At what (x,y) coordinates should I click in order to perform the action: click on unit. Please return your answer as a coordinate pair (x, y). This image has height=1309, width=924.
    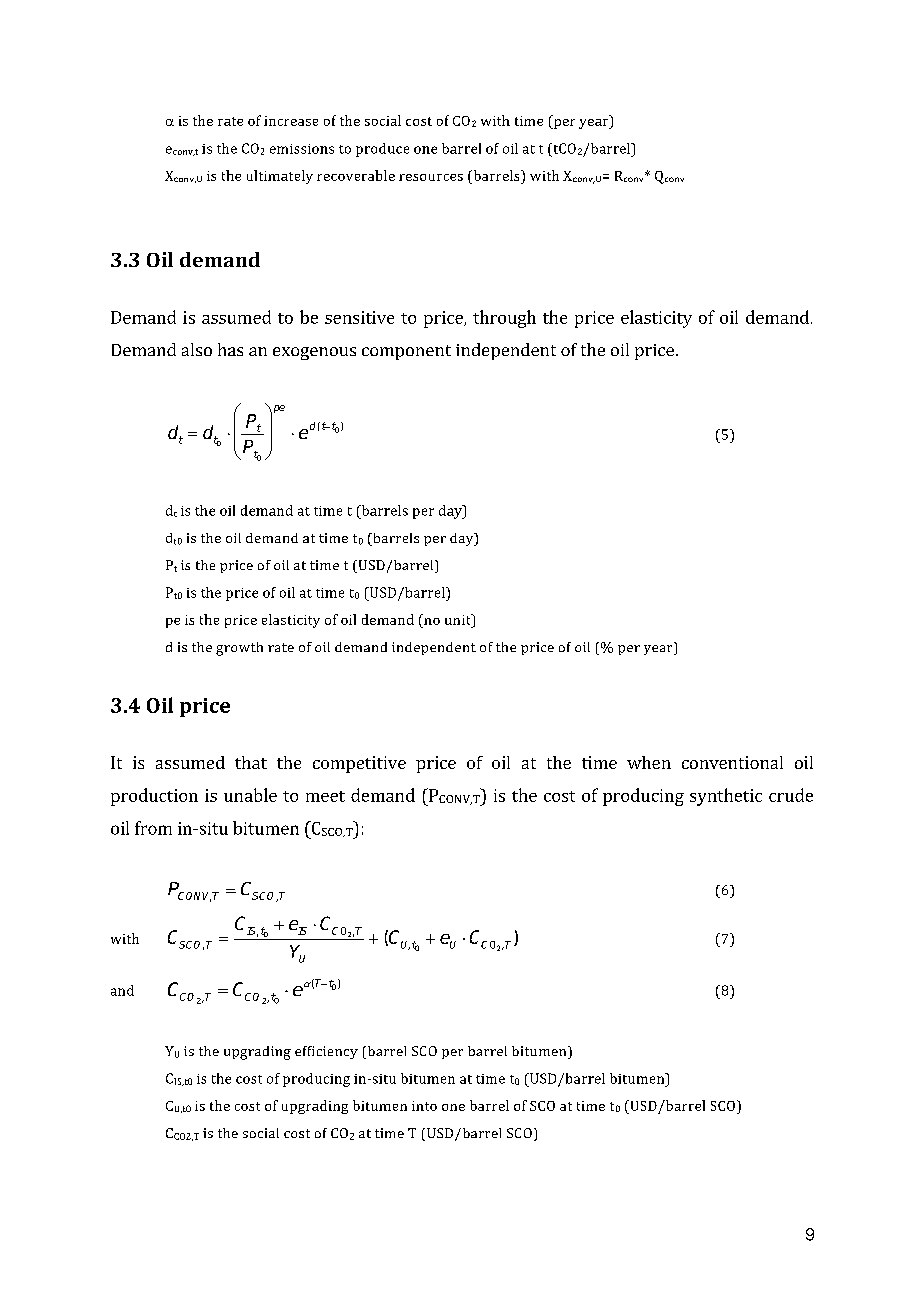
    Looking at the image, I should click on (459, 619).
